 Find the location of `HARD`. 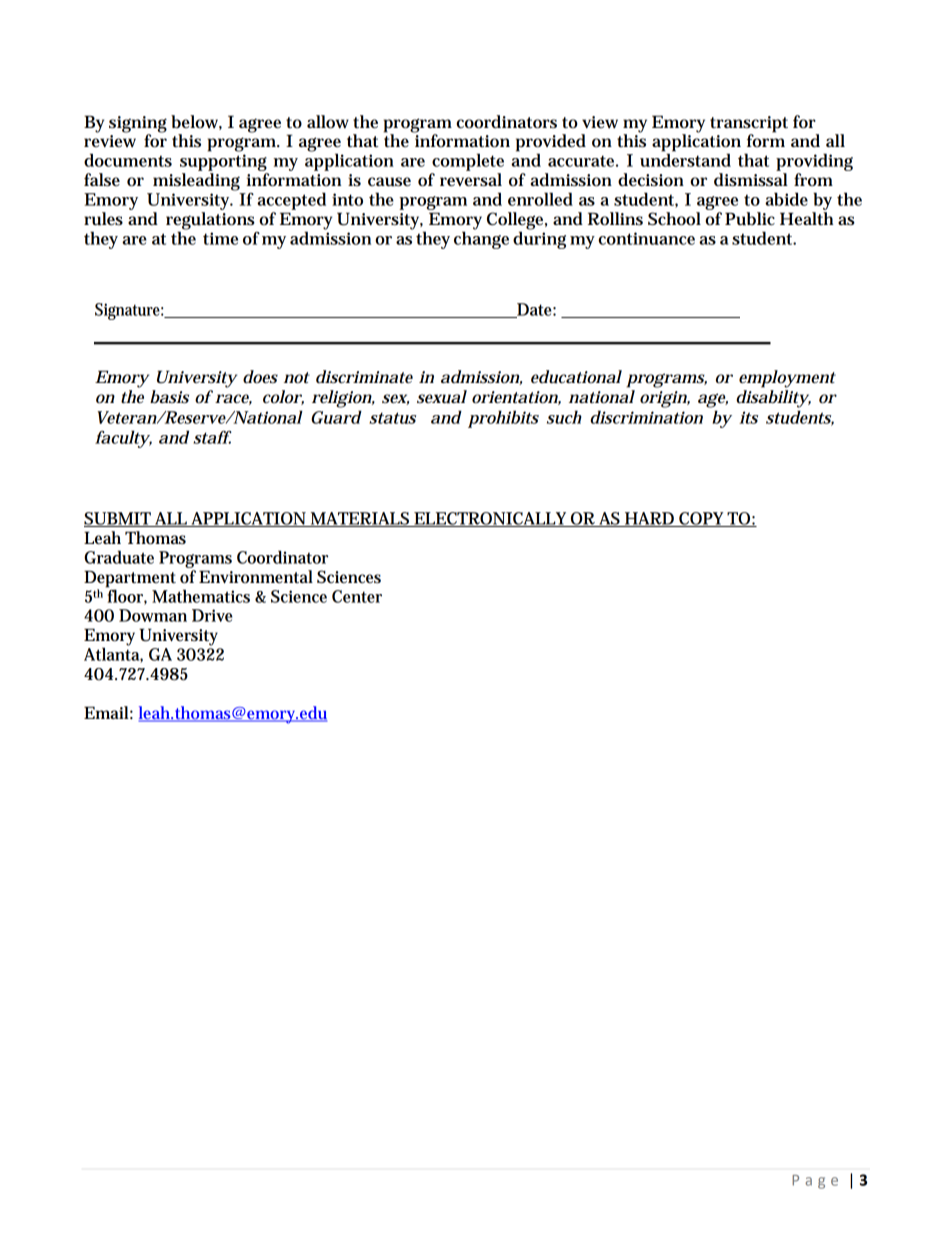

HARD is located at coordinates (649, 519).
